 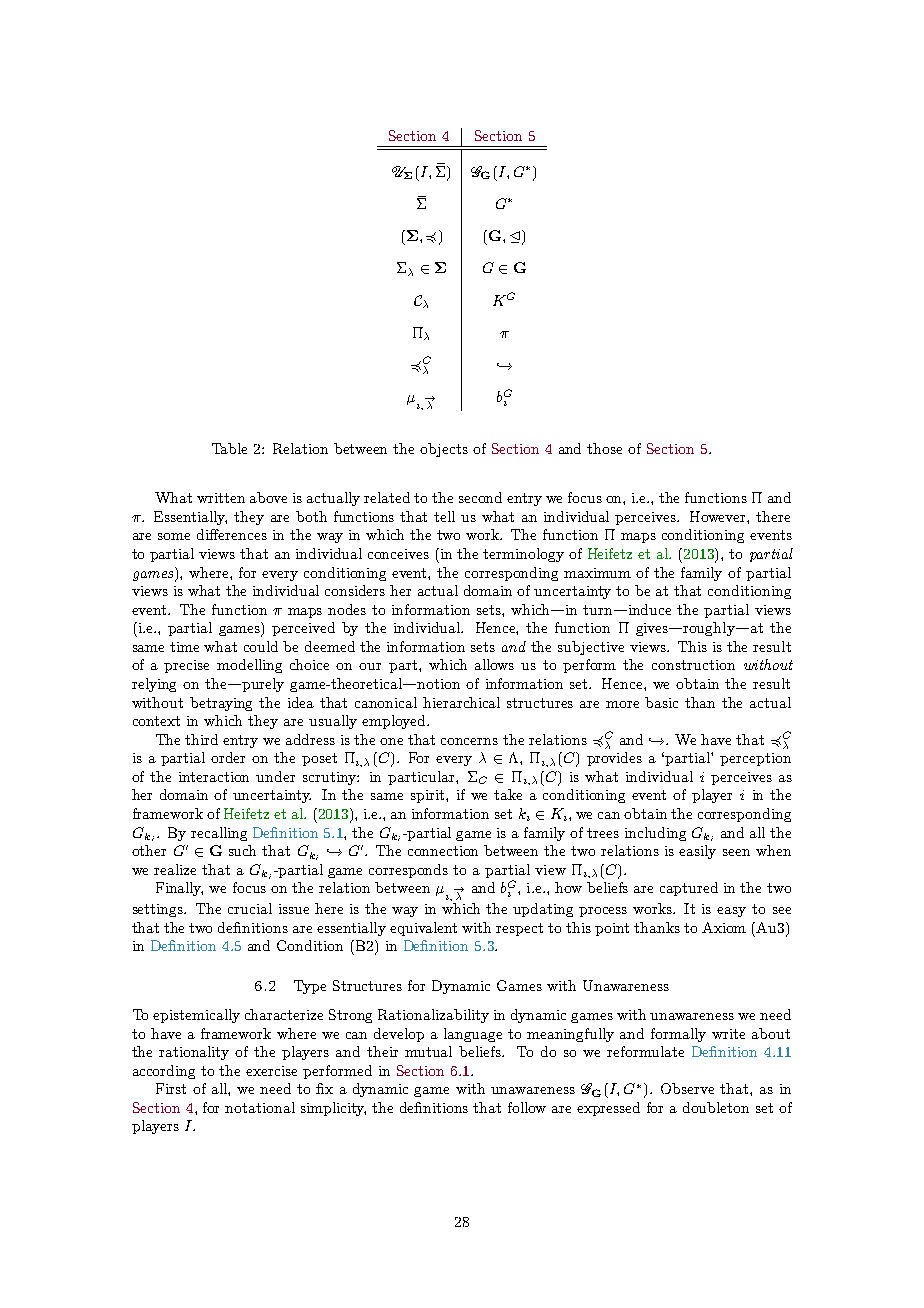 I want to click on Table, so click(x=229, y=448).
